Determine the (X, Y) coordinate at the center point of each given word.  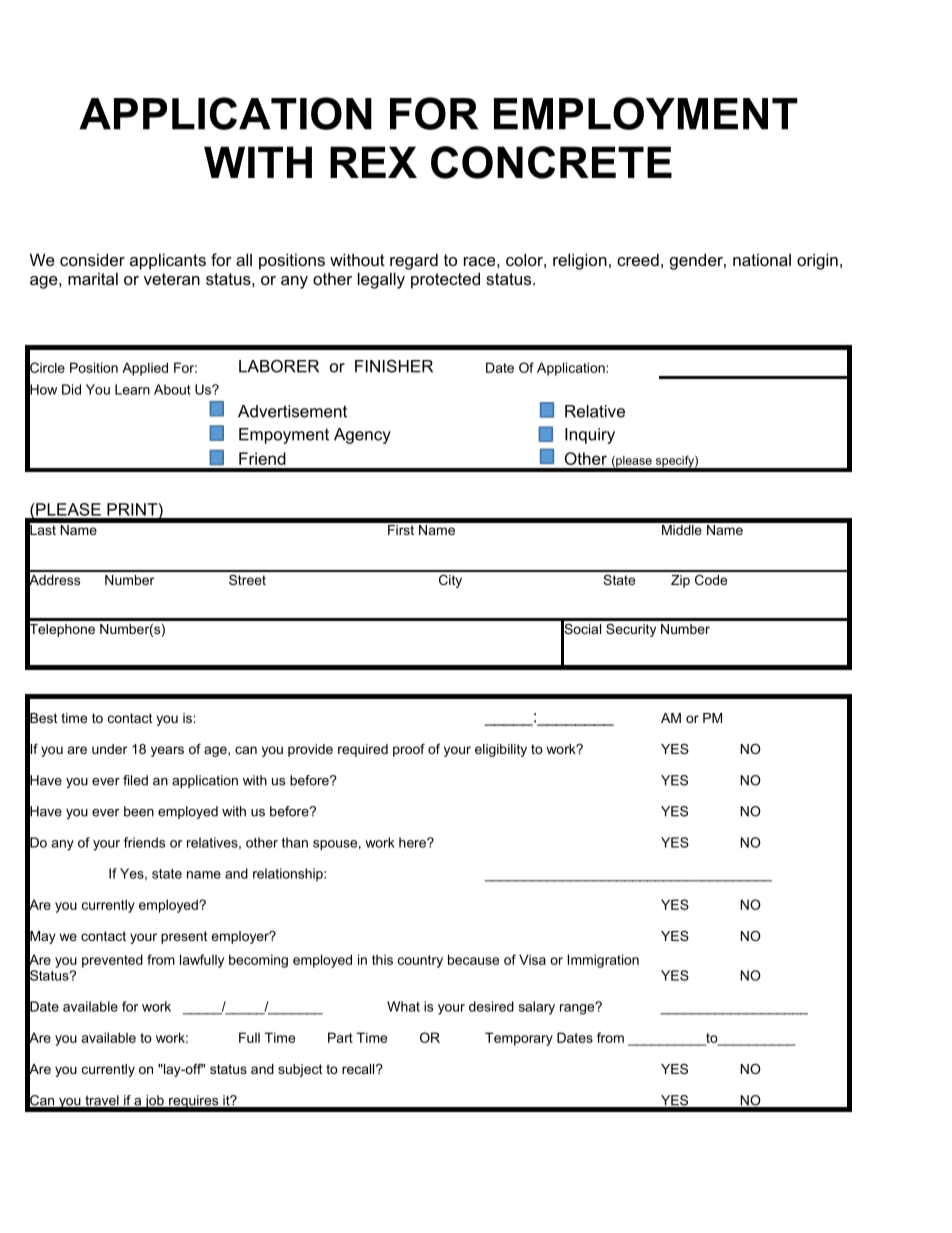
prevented (112, 961)
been (139, 811)
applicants (168, 261)
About (172, 389)
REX (373, 162)
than (294, 842)
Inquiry (590, 436)
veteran (172, 279)
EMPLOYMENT (646, 113)
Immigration (603, 961)
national (762, 259)
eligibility (501, 750)
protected (445, 280)
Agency (362, 436)
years (167, 751)
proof (409, 750)
